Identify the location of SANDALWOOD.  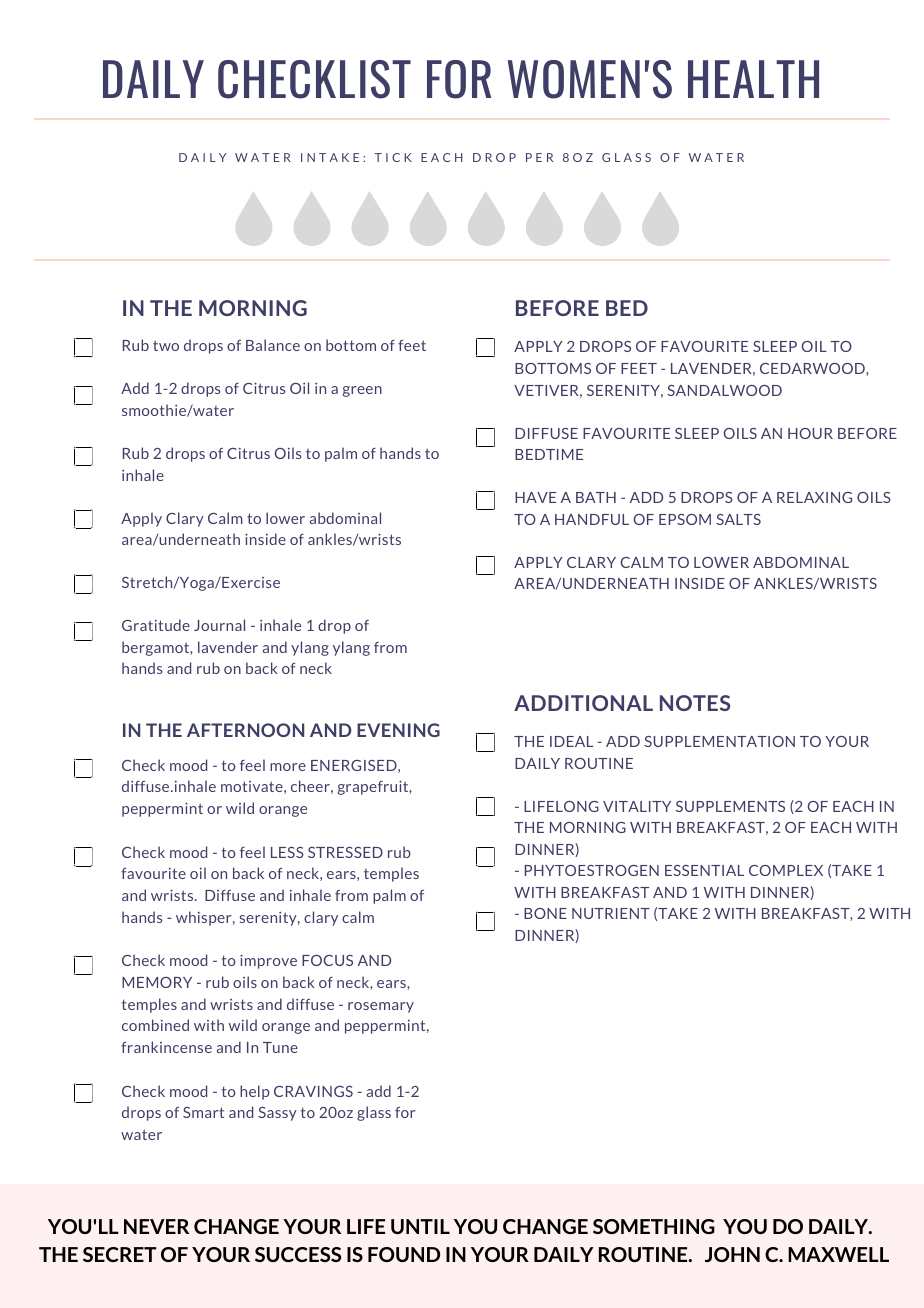
(724, 390).
